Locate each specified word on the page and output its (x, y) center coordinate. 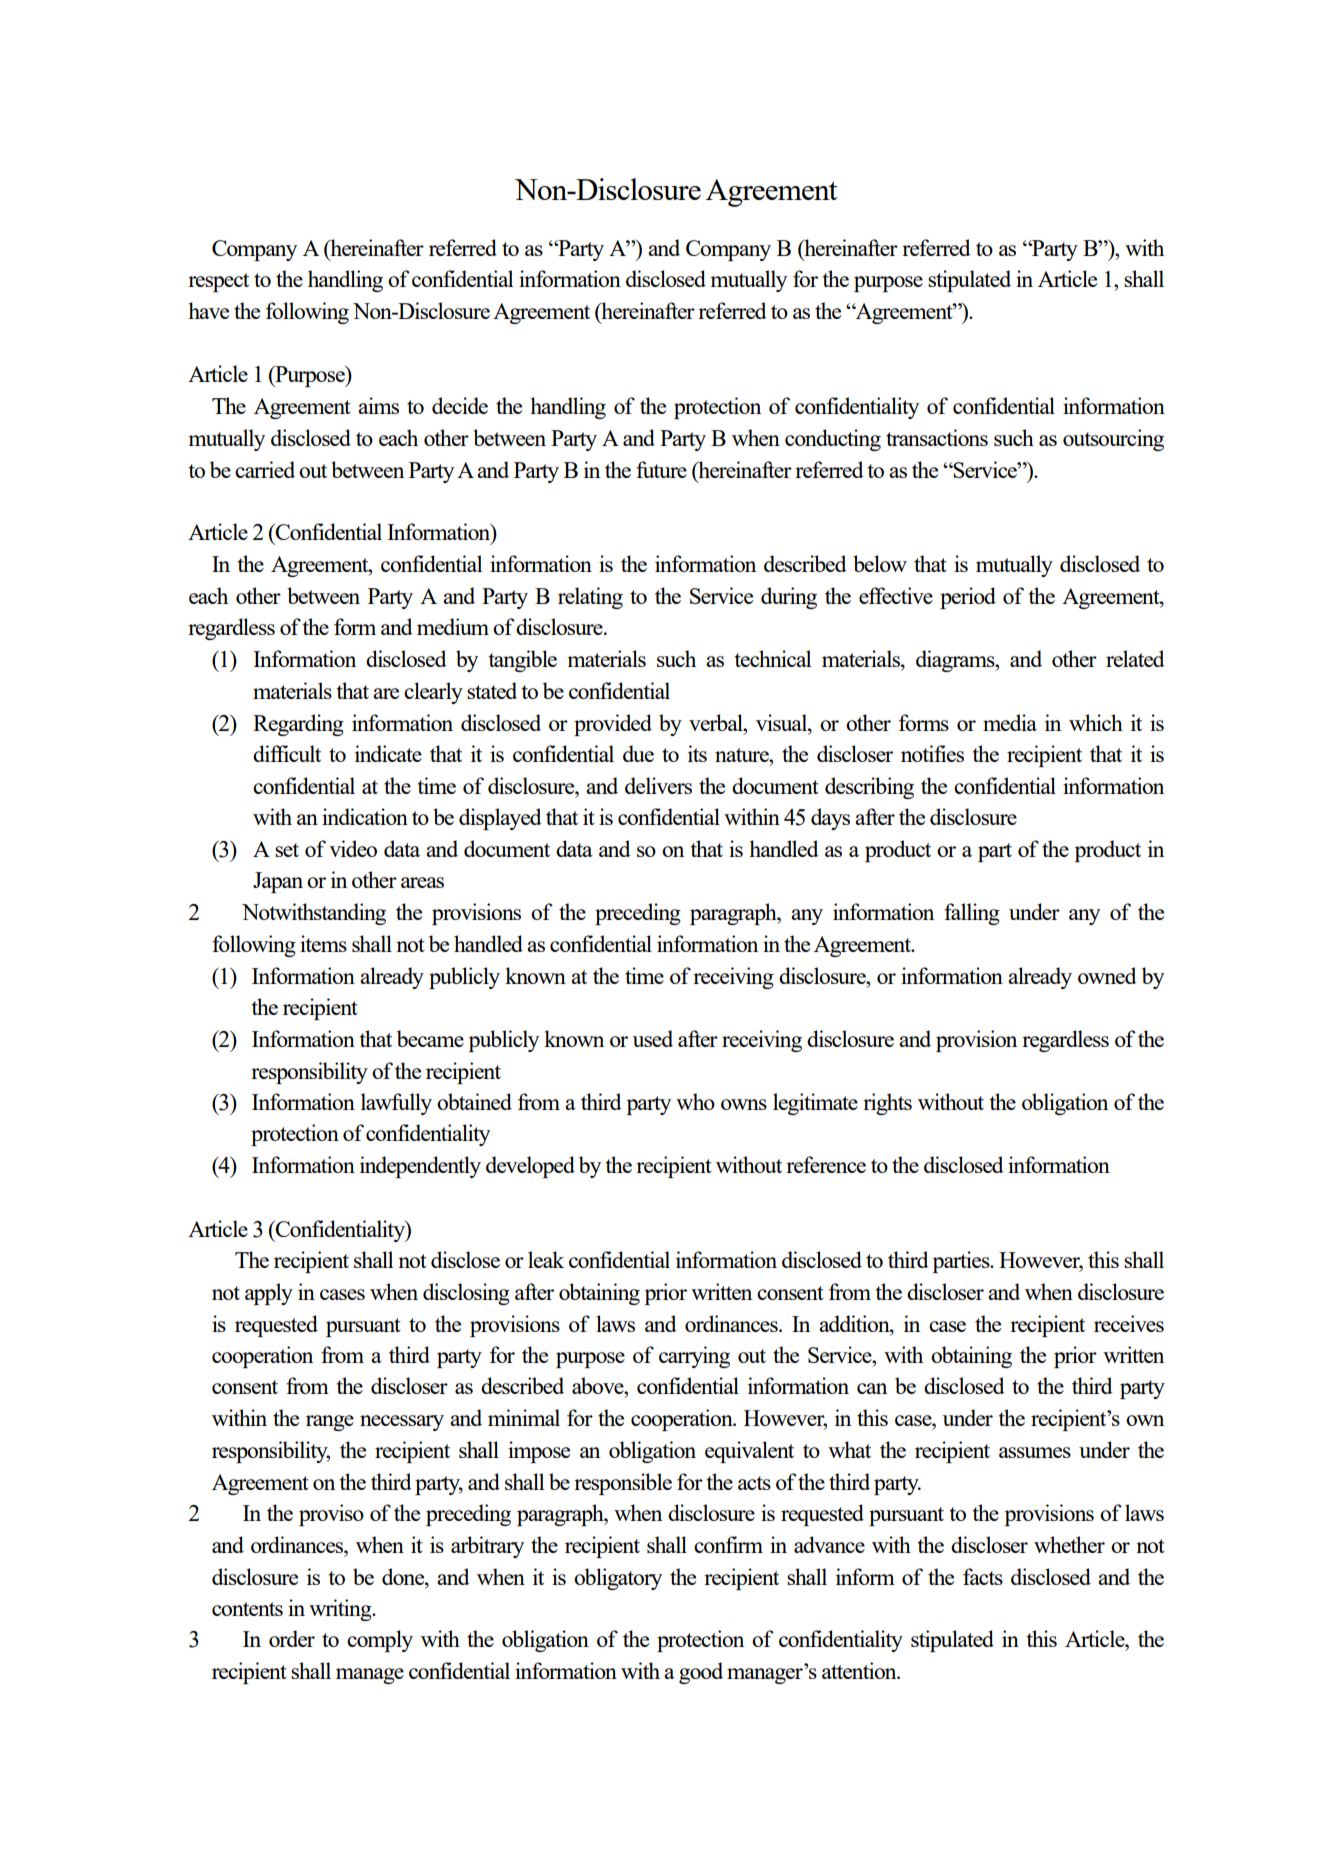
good (701, 1673)
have (208, 310)
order (292, 1638)
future (661, 469)
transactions (937, 437)
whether (1069, 1544)
